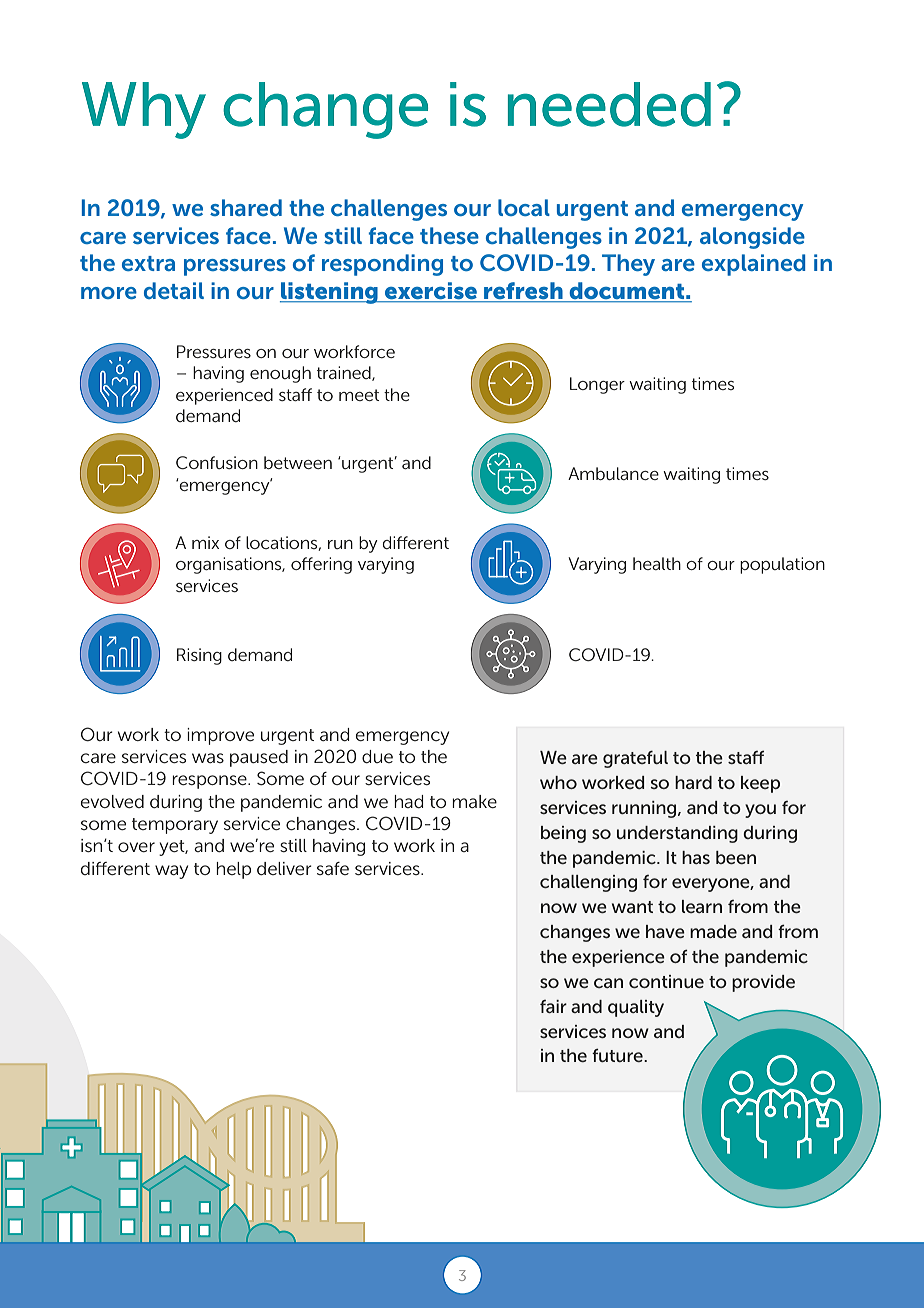  I want to click on hard, so click(693, 782).
